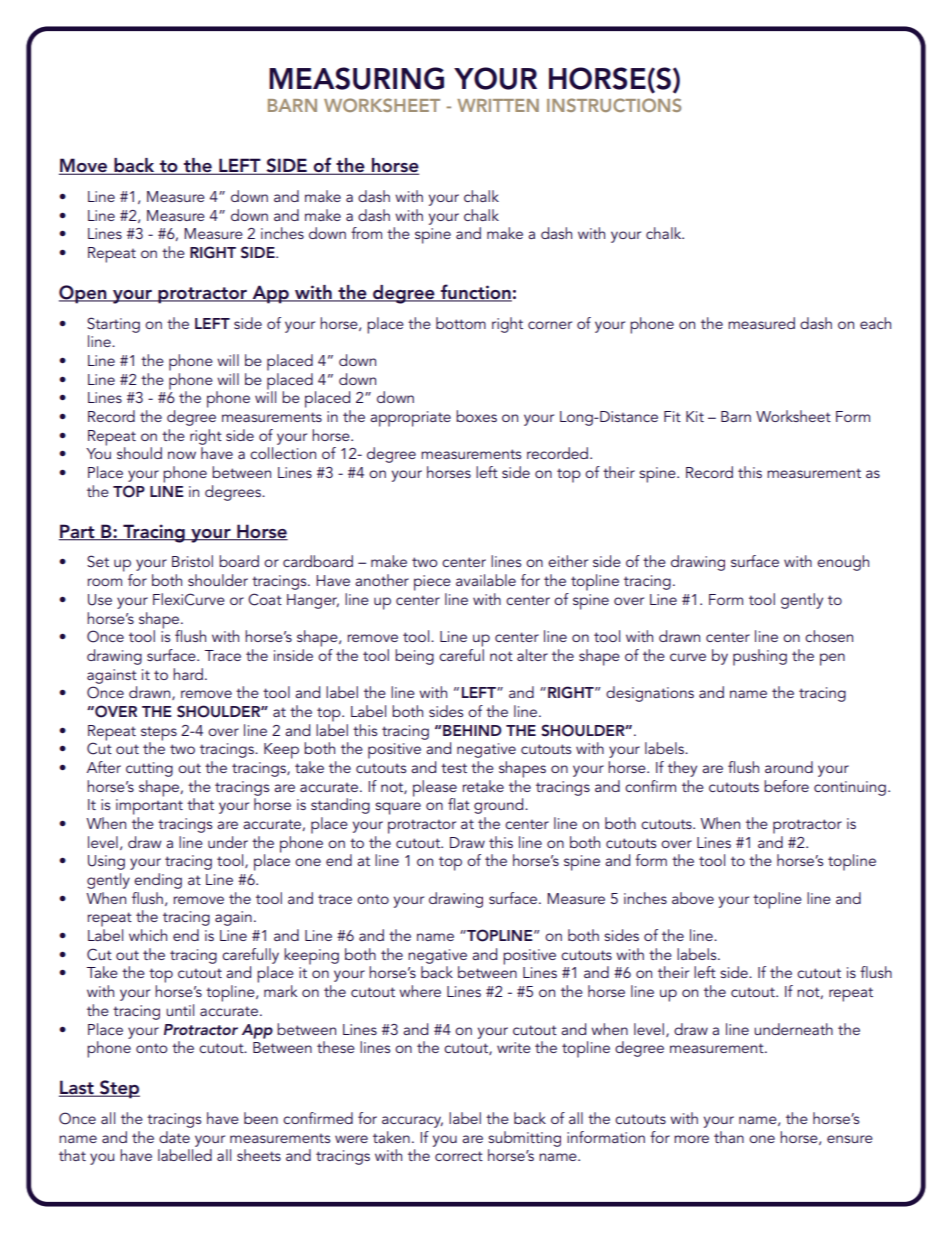  I want to click on available, so click(486, 580).
